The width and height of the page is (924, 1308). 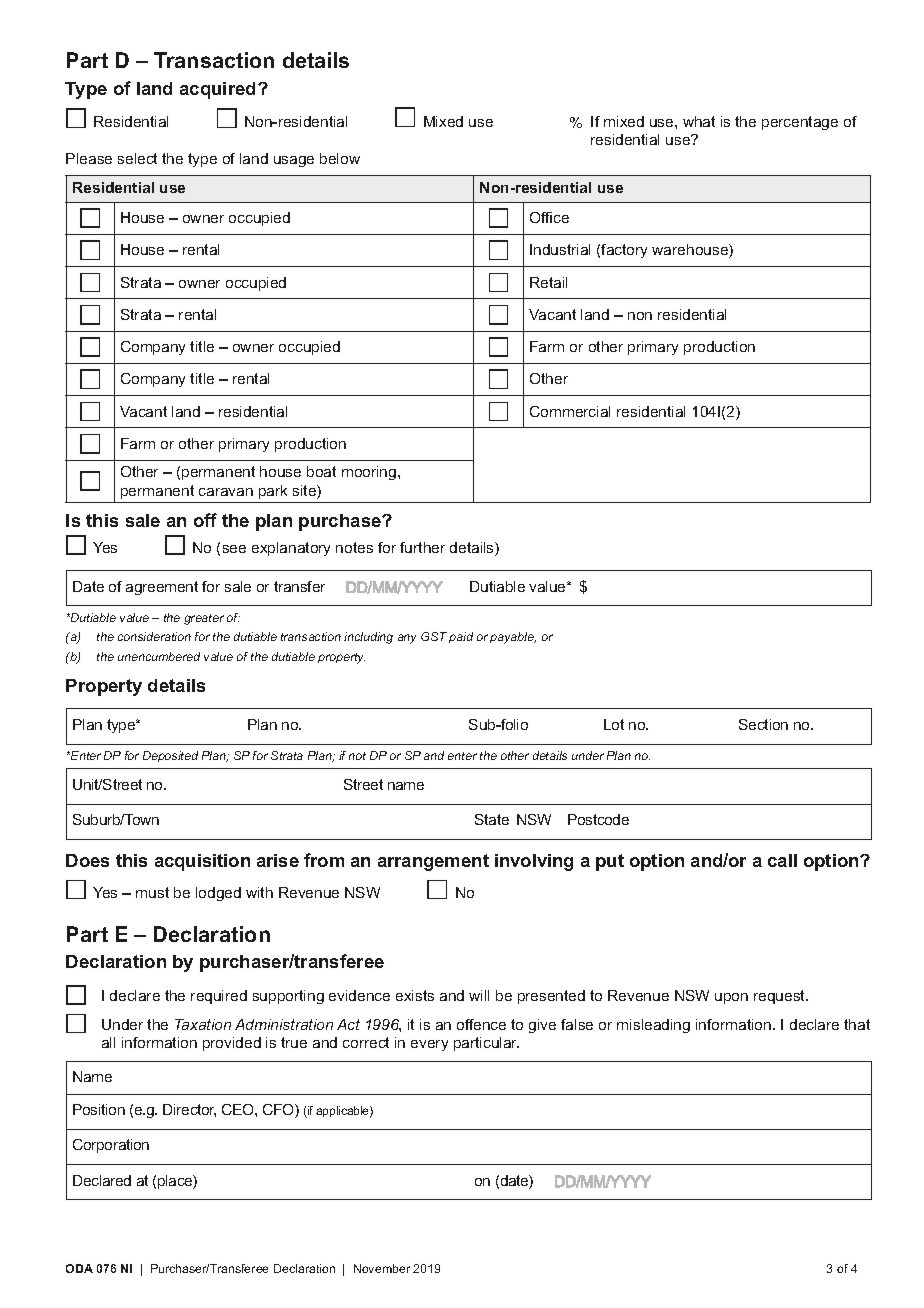 What do you see at coordinates (479, 995) in the page?
I see `will` at bounding box center [479, 995].
